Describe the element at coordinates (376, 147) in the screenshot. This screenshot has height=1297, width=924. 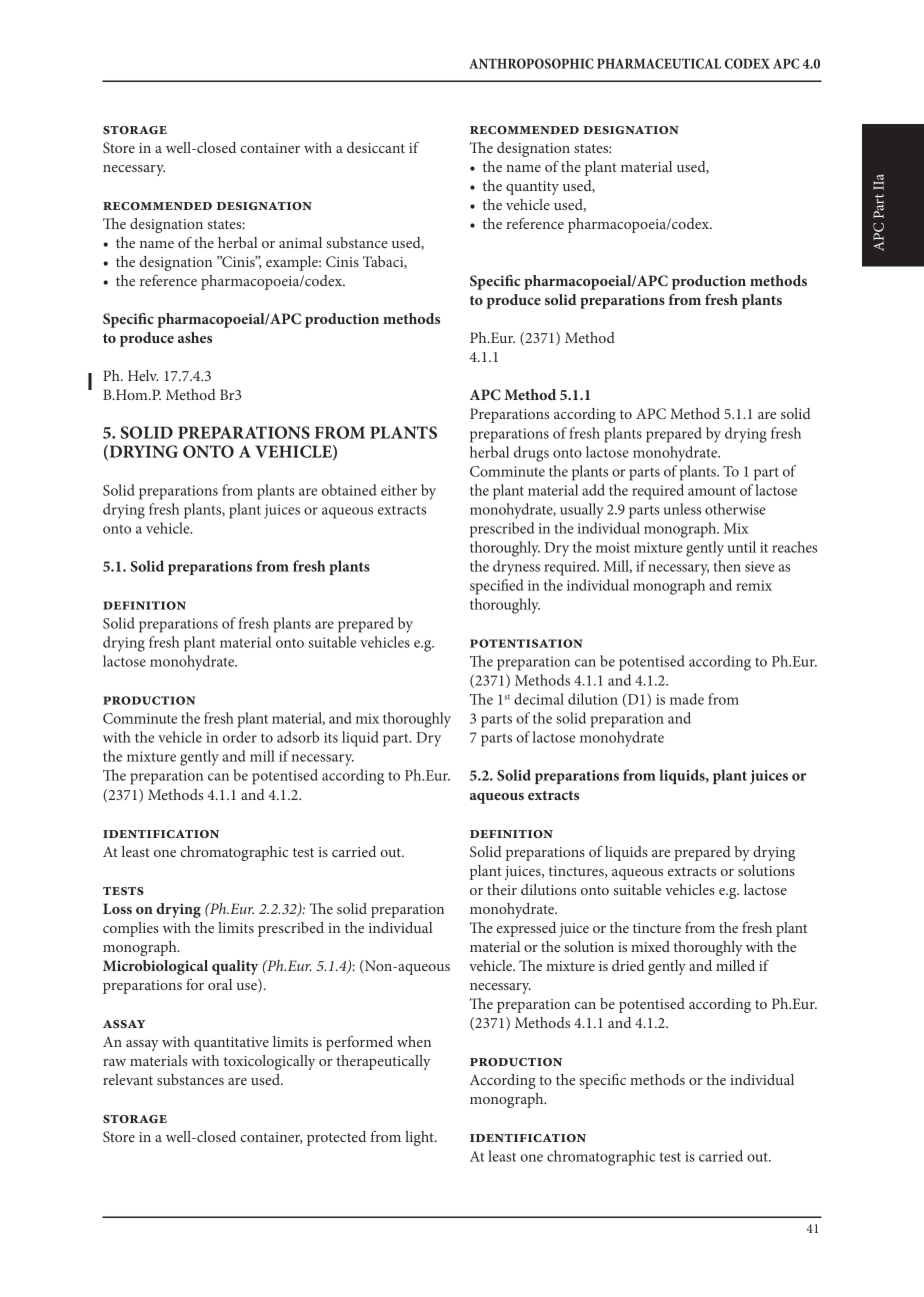
I see `desiccant` at that location.
